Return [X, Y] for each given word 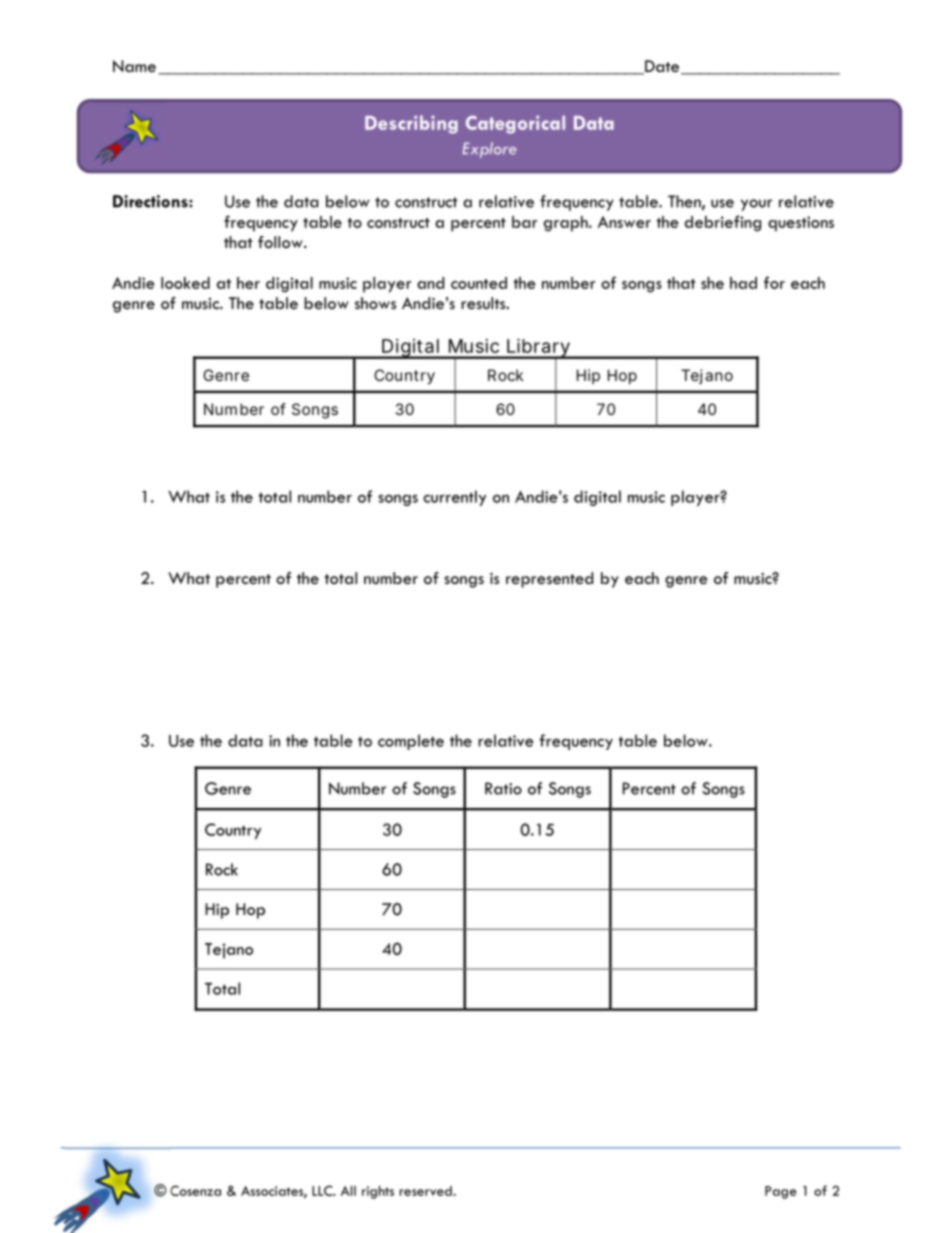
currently [454, 498]
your [756, 205]
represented [549, 580]
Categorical [515, 124]
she [712, 283]
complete [411, 742]
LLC [323, 1190]
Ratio [503, 788]
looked [185, 283]
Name [134, 66]
